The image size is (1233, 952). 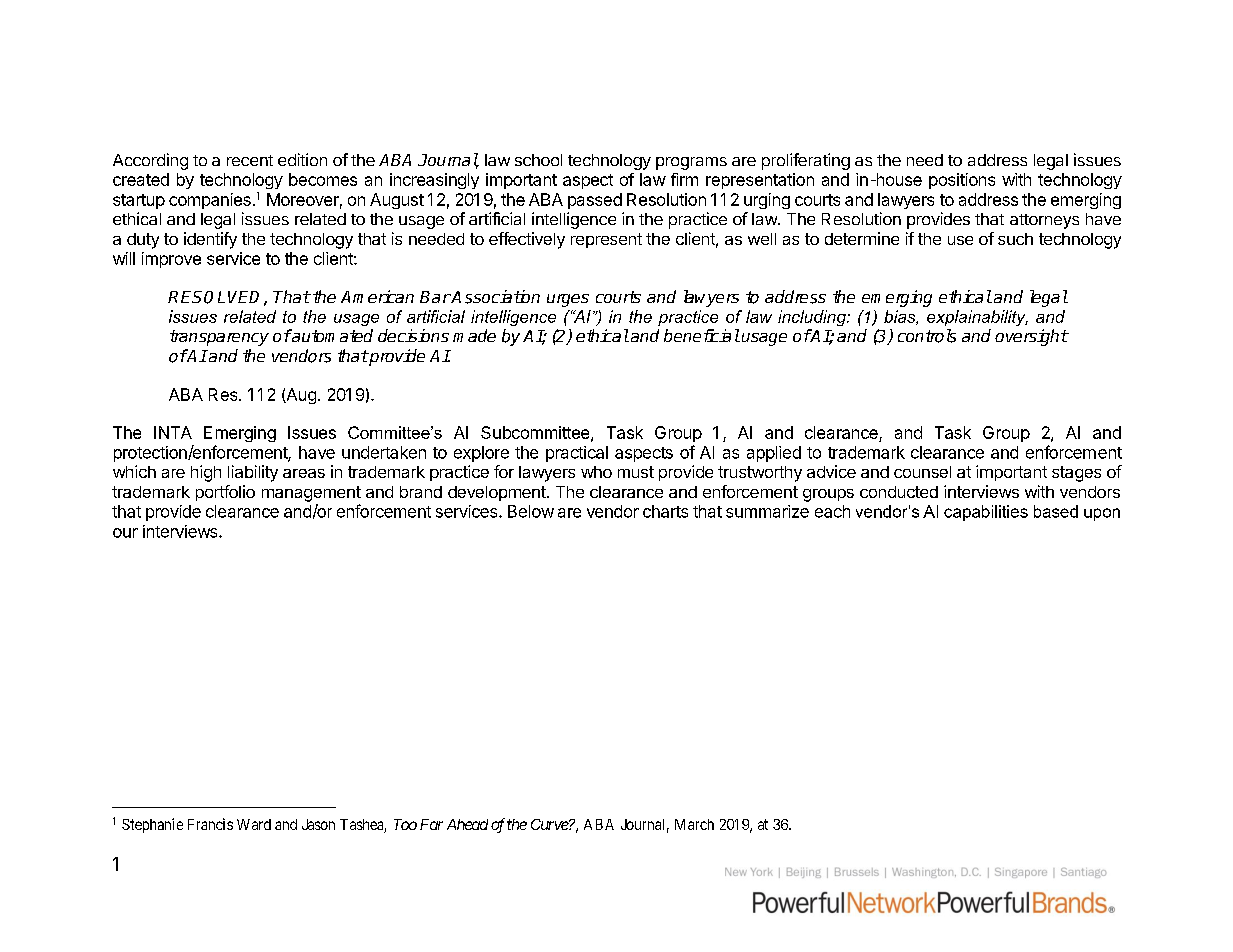 What do you see at coordinates (225, 493) in the screenshot?
I see `portfolio` at bounding box center [225, 493].
